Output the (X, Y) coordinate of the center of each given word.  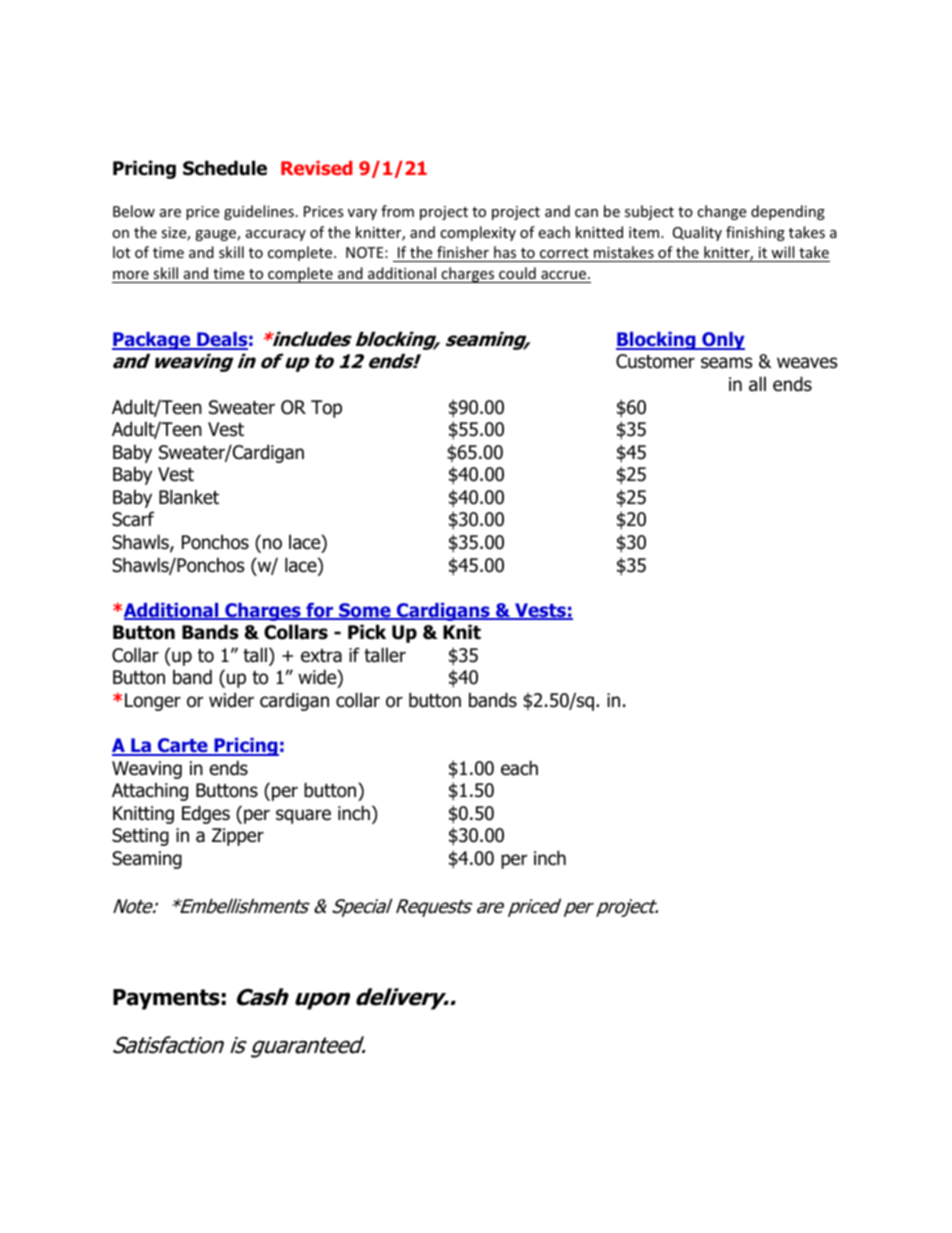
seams (726, 363)
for (320, 611)
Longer (153, 702)
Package (152, 341)
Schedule (225, 168)
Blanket (189, 497)
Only (722, 341)
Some (365, 611)
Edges (206, 814)
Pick (367, 632)
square (303, 816)
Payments (166, 999)
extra (321, 656)
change (721, 212)
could (517, 273)
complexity (478, 233)
